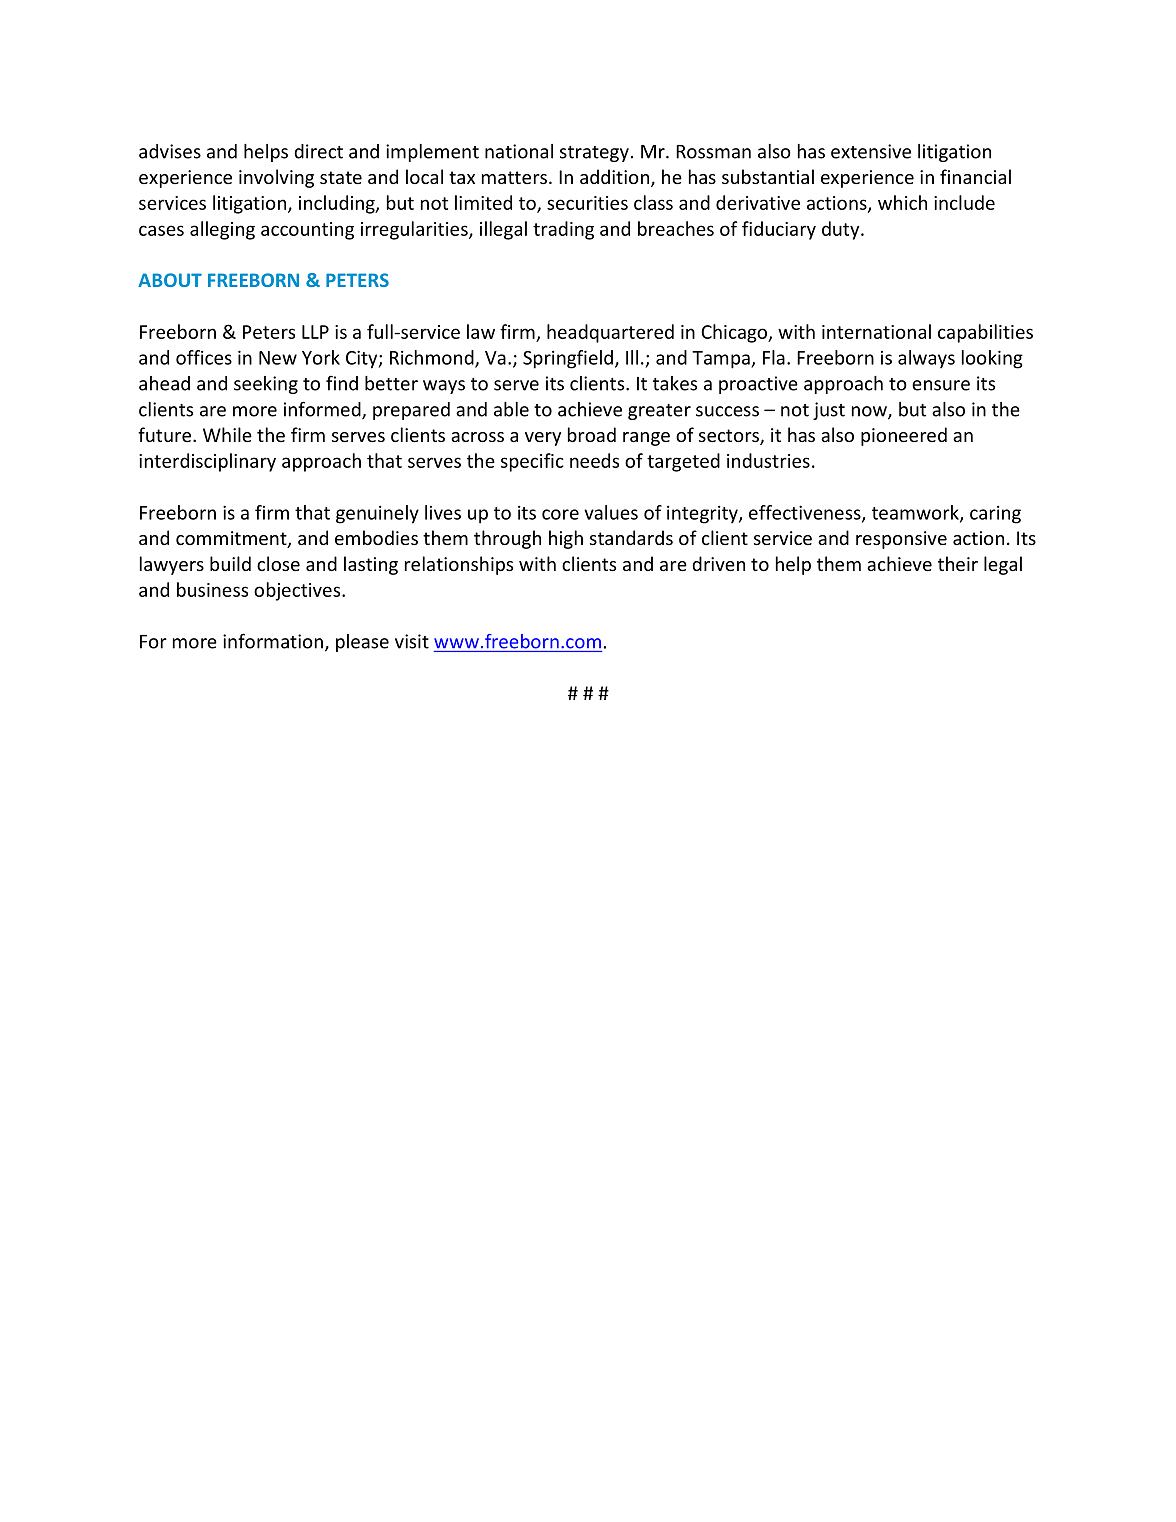  Describe the element at coordinates (842, 230) in the screenshot. I see `duty` at that location.
